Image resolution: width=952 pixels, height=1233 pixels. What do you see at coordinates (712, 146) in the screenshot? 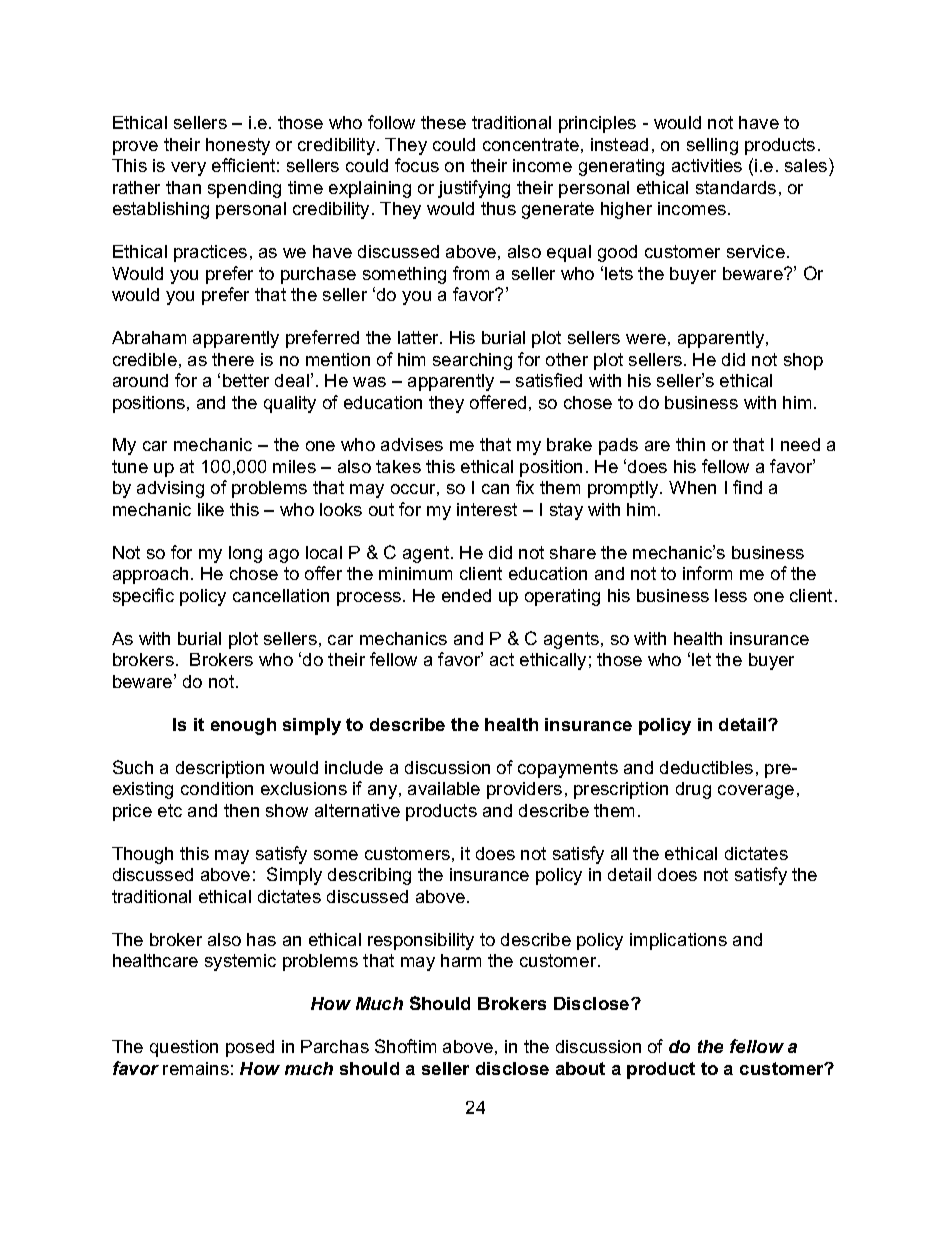
I see `selling` at bounding box center [712, 146].
